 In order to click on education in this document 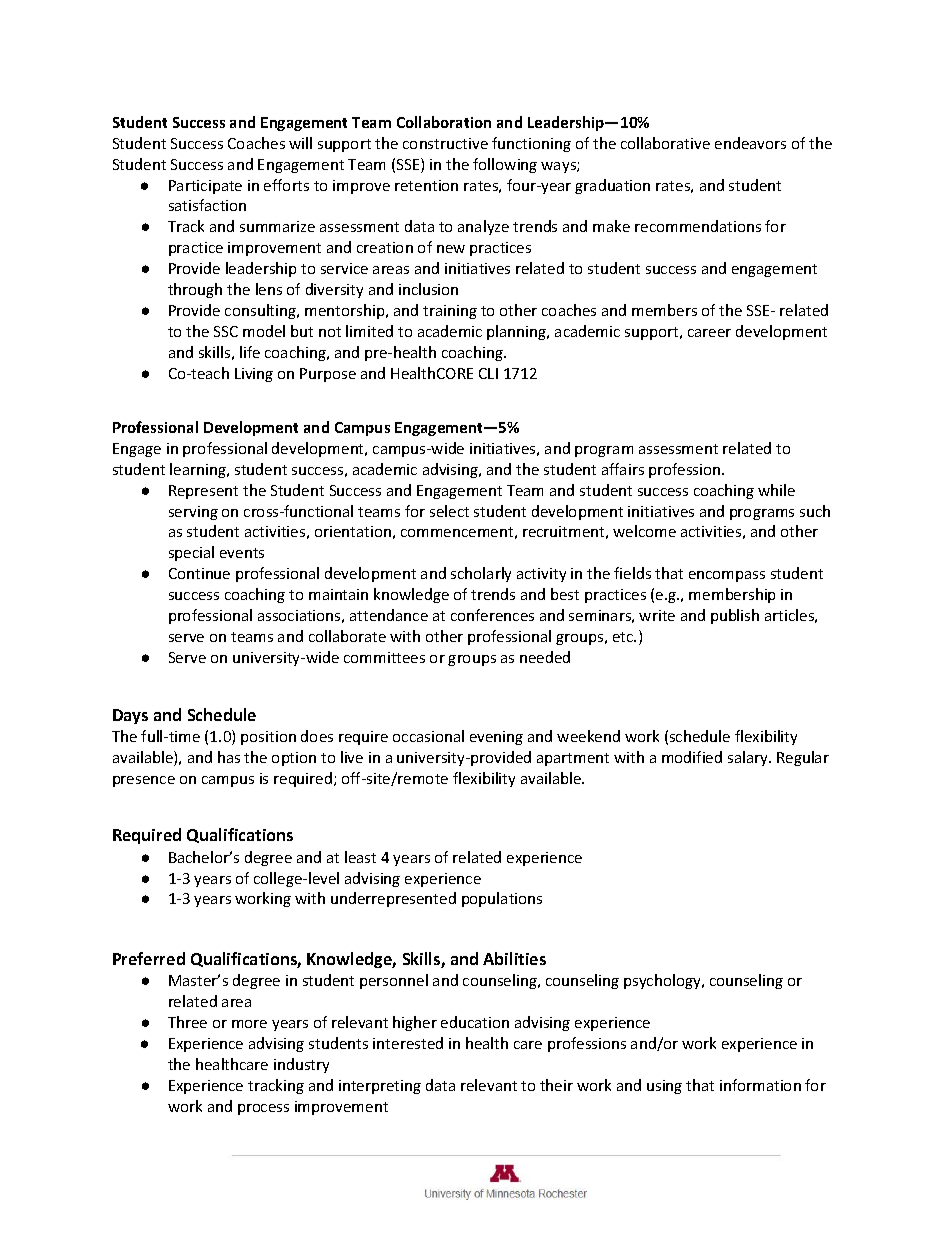, I will do `click(475, 1022)`.
